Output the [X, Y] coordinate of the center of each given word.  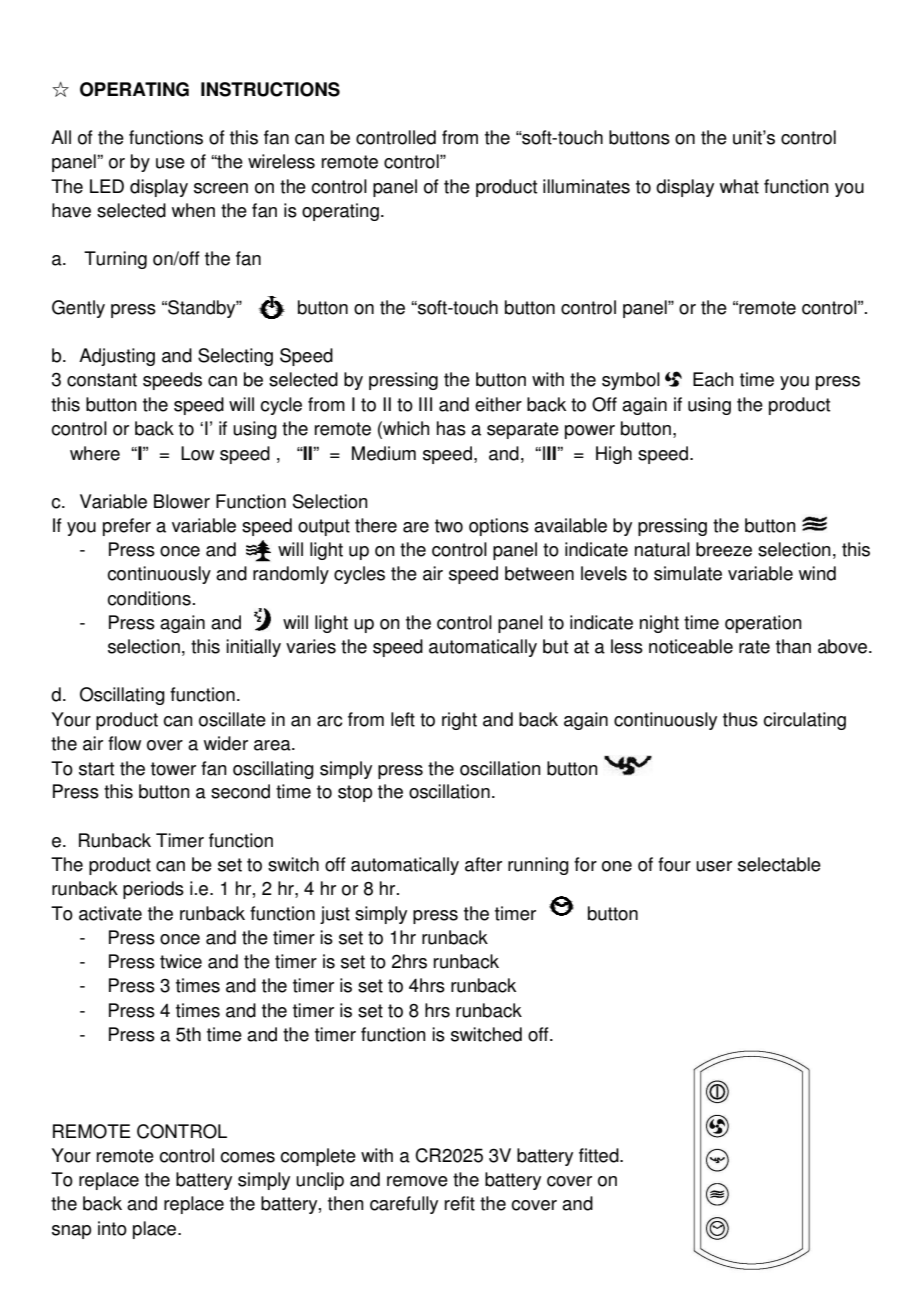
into [112, 1228]
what [739, 186]
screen [221, 188]
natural [662, 549]
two [449, 526]
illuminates [586, 186]
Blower [182, 501]
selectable [779, 864]
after [483, 864]
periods [153, 890]
